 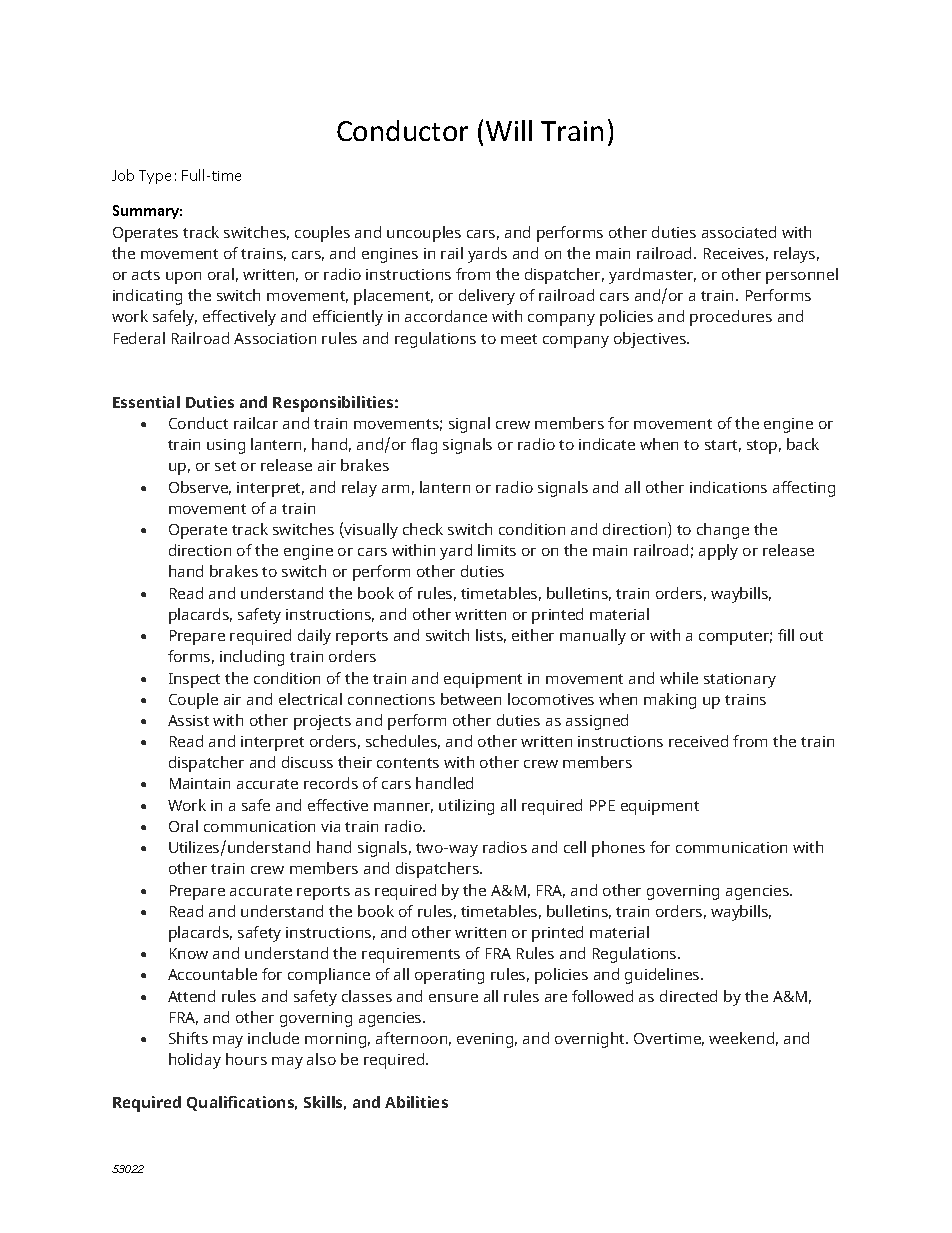 I want to click on associated, so click(x=739, y=232).
